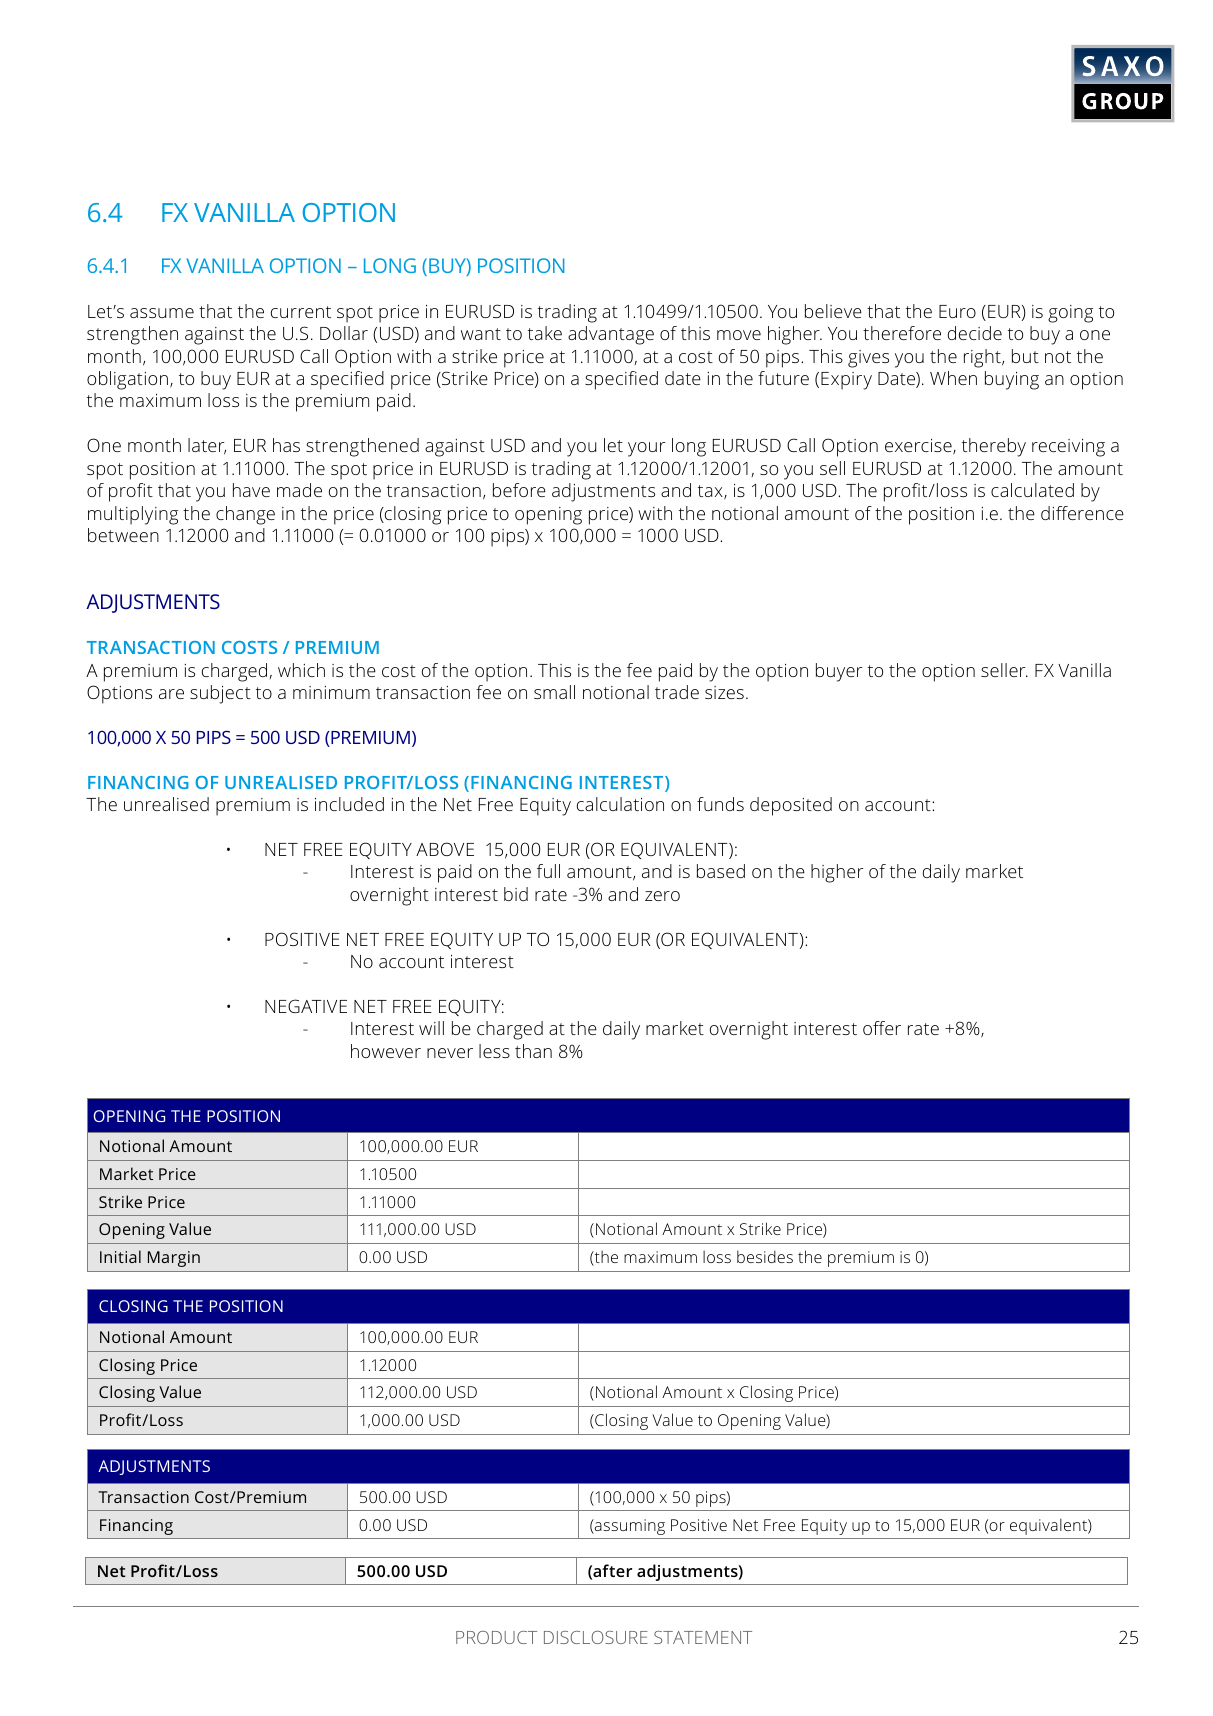 Image resolution: width=1213 pixels, height=1716 pixels. What do you see at coordinates (975, 333) in the page?
I see `decide` at bounding box center [975, 333].
